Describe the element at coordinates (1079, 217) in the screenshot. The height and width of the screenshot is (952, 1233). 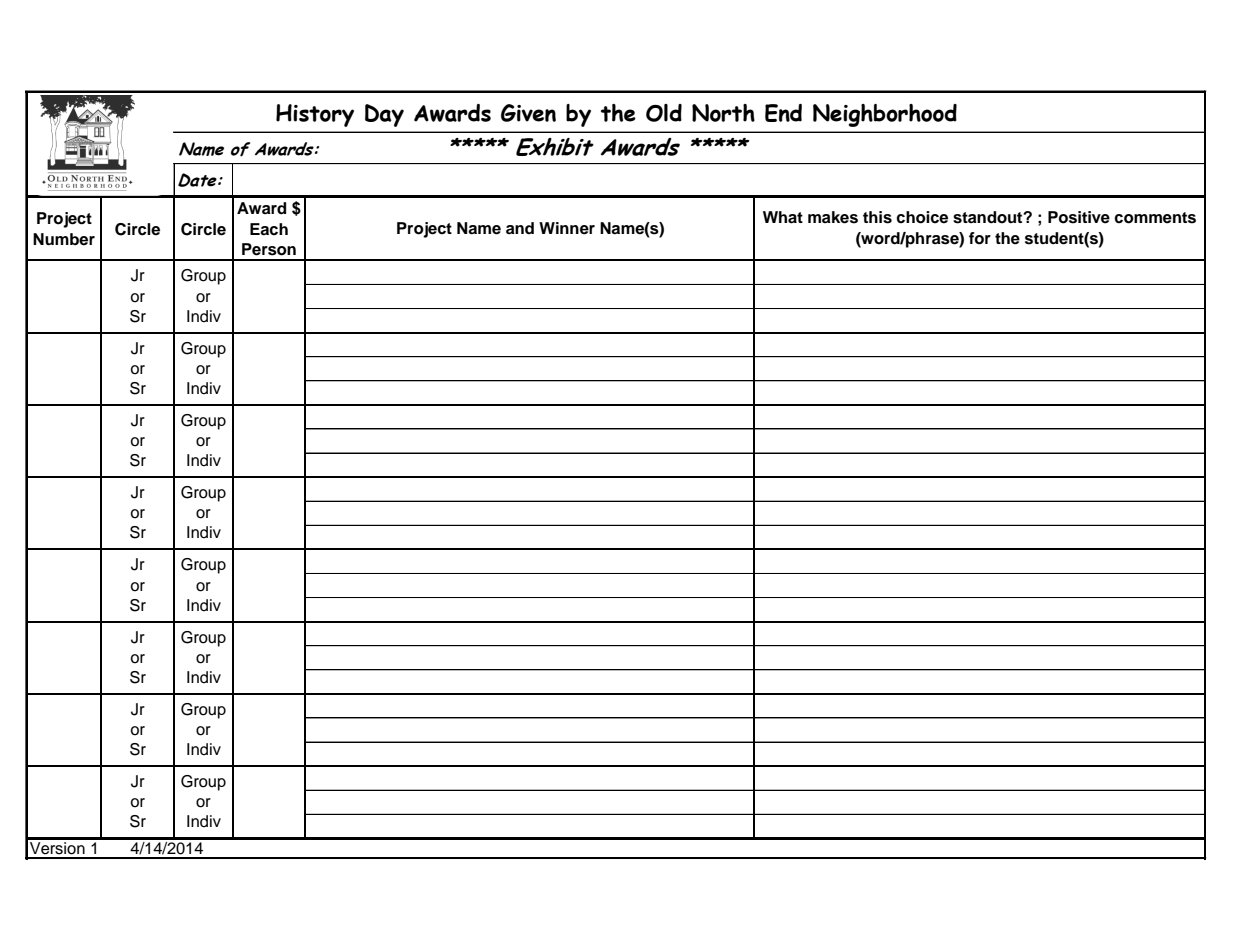
I see `Positive` at that location.
